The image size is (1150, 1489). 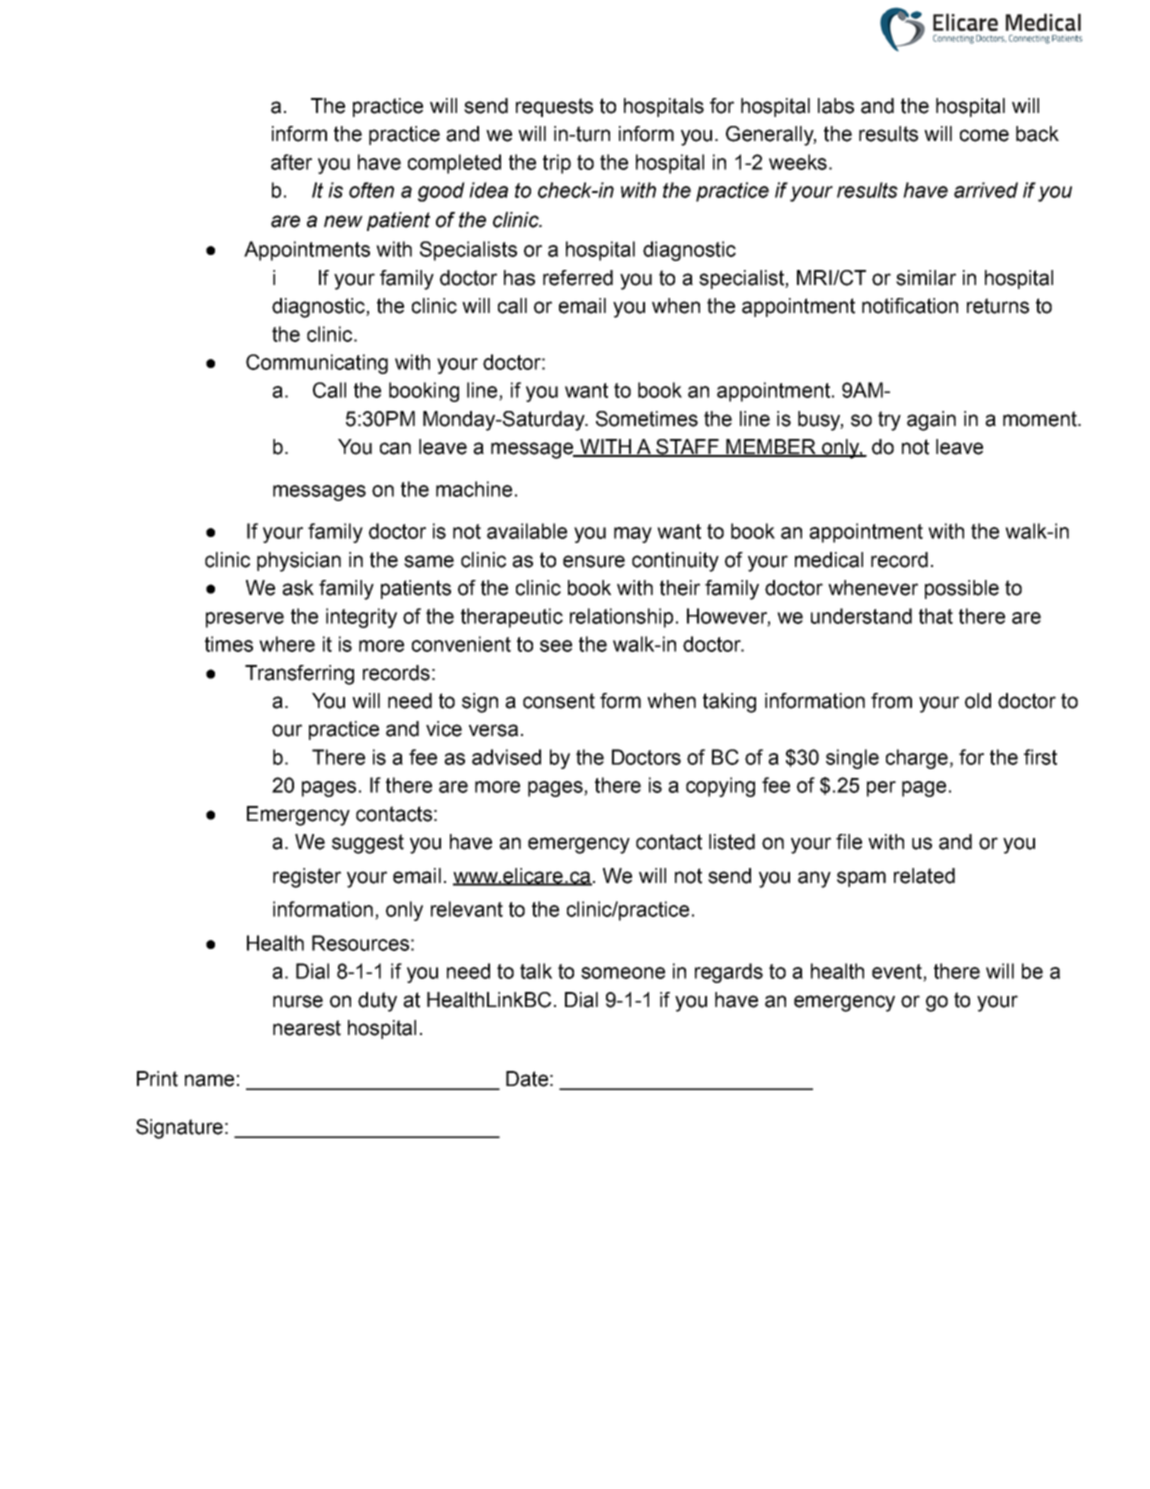 What do you see at coordinates (559, 701) in the screenshot?
I see `consent` at bounding box center [559, 701].
